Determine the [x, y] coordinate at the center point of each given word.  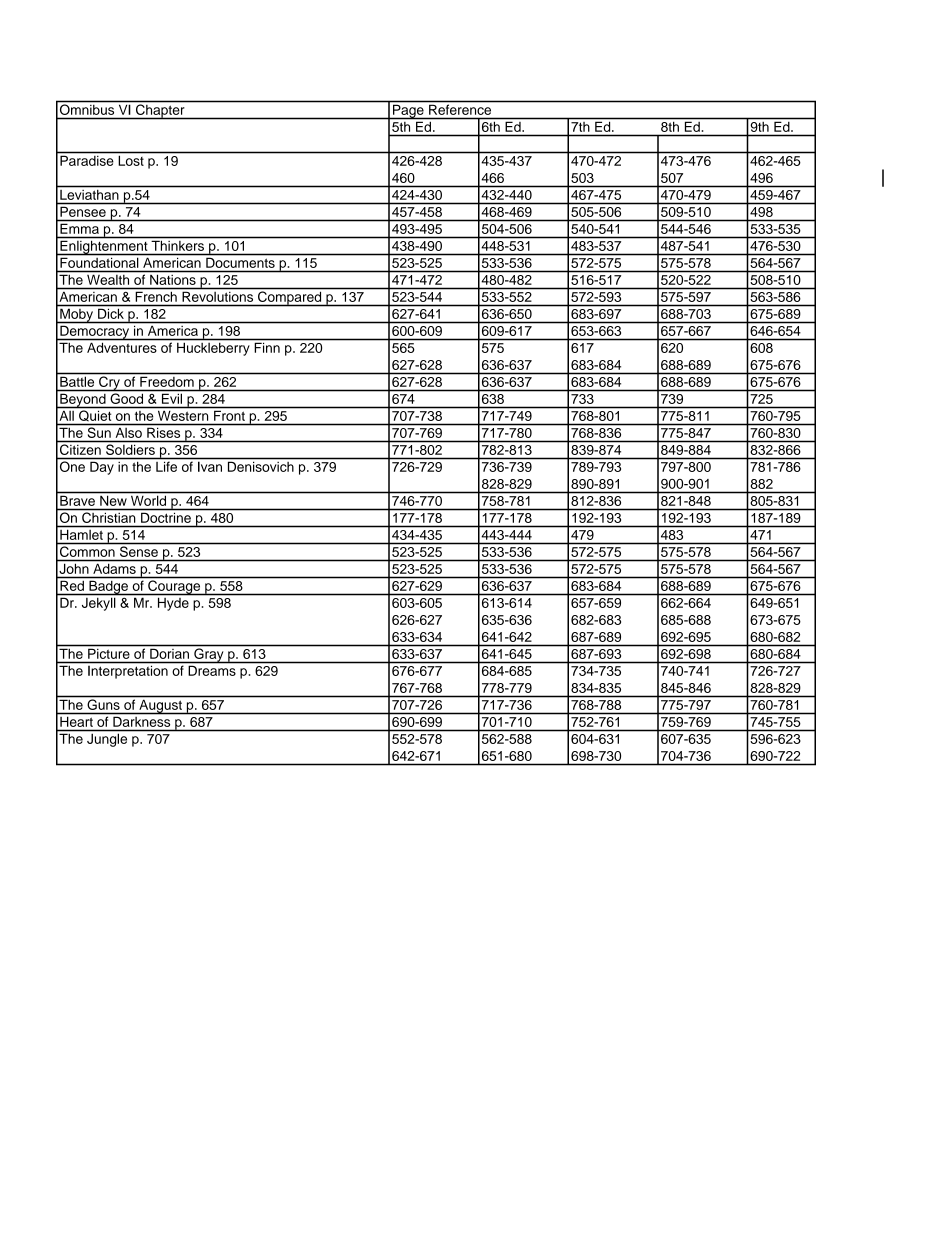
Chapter [160, 111]
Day [102, 468]
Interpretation [128, 672]
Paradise [86, 161]
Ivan [210, 467]
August [160, 707]
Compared [290, 298]
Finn [267, 348]
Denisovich [261, 467]
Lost [131, 161]
